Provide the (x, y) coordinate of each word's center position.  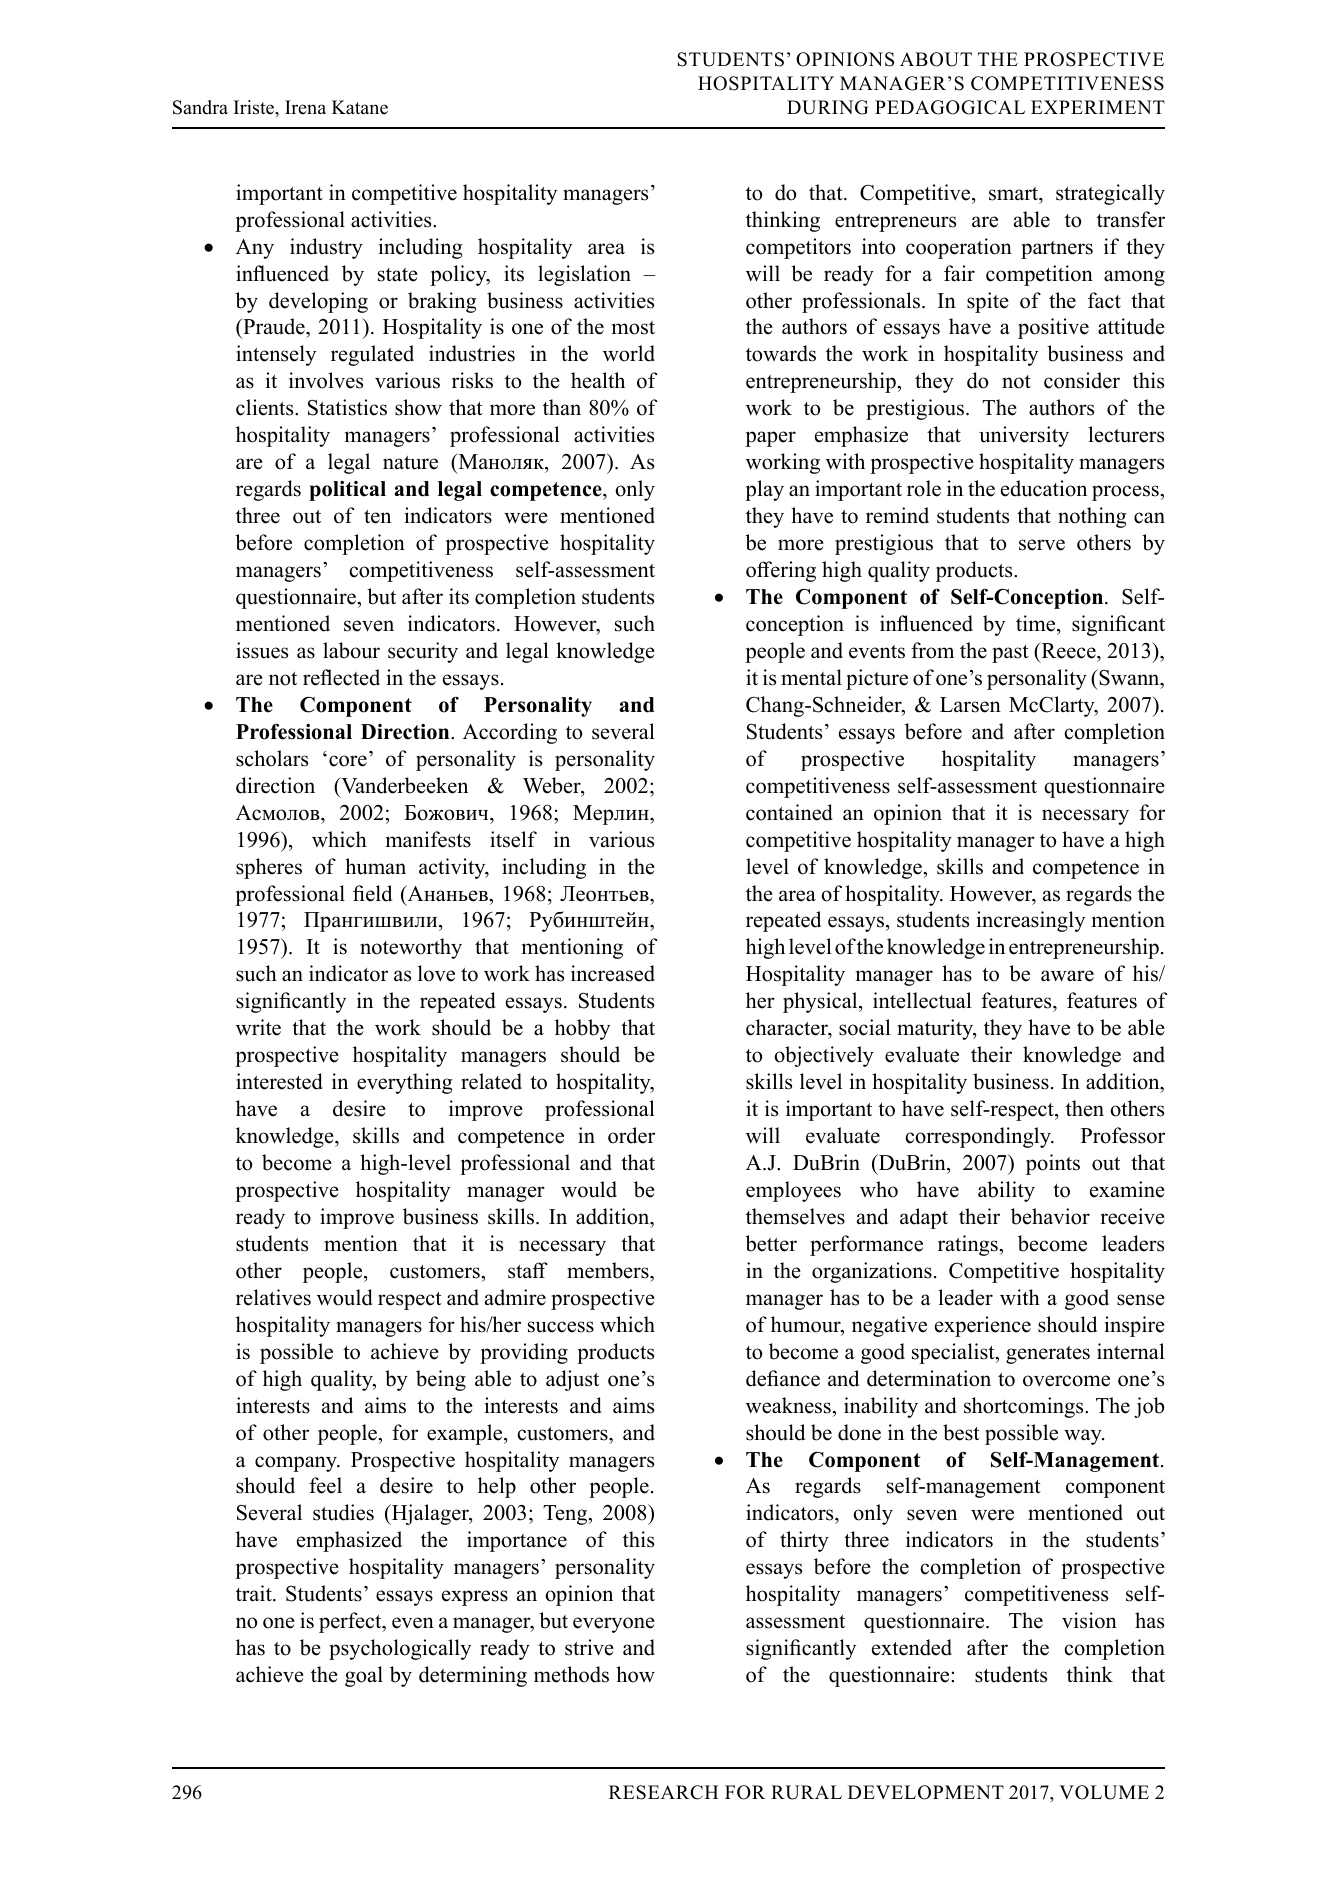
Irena (305, 107)
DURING (827, 107)
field (372, 893)
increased (613, 973)
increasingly (1031, 921)
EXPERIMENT (1098, 107)
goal (364, 1676)
